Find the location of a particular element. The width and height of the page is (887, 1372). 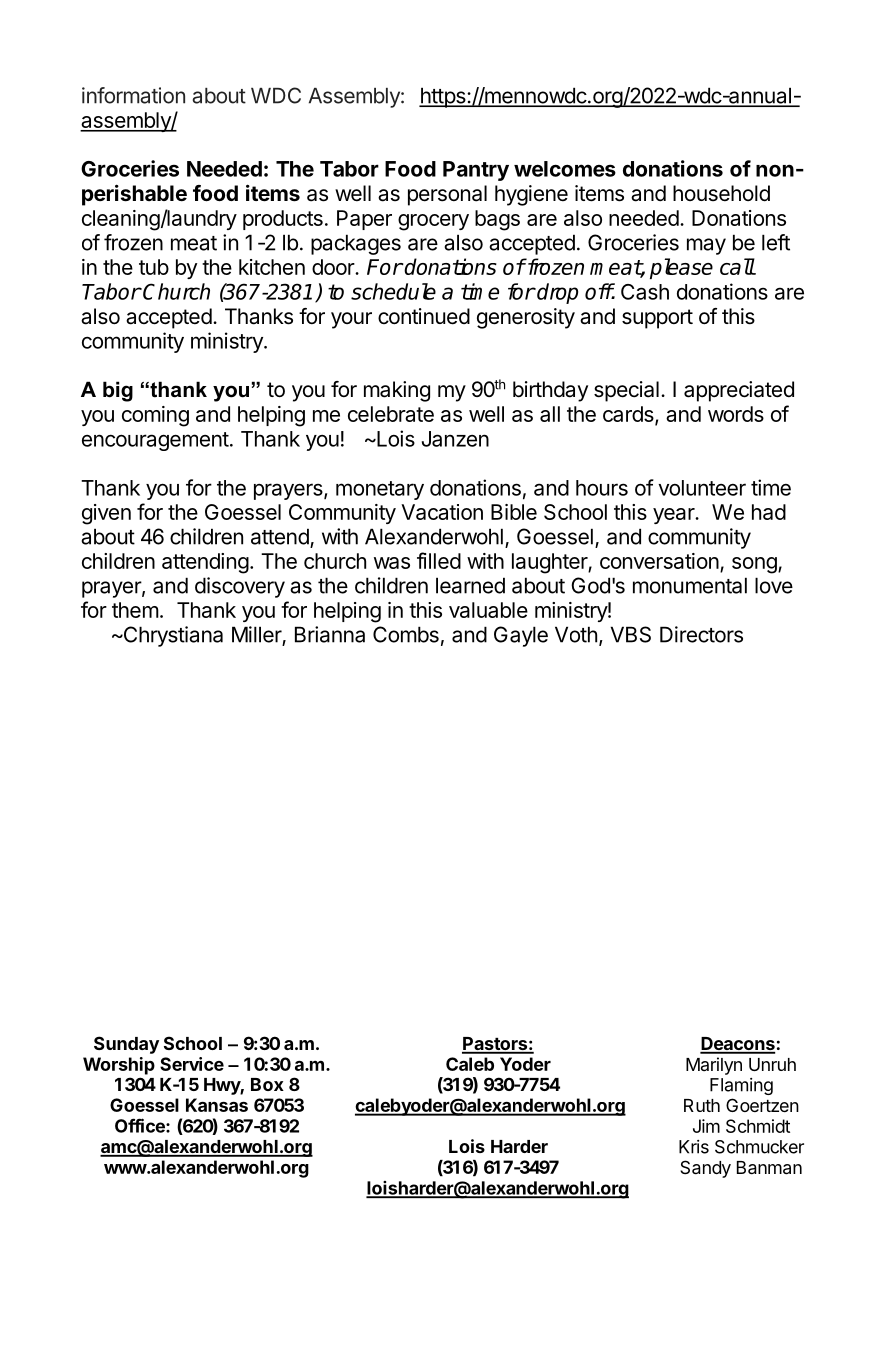

Box is located at coordinates (267, 1084).
